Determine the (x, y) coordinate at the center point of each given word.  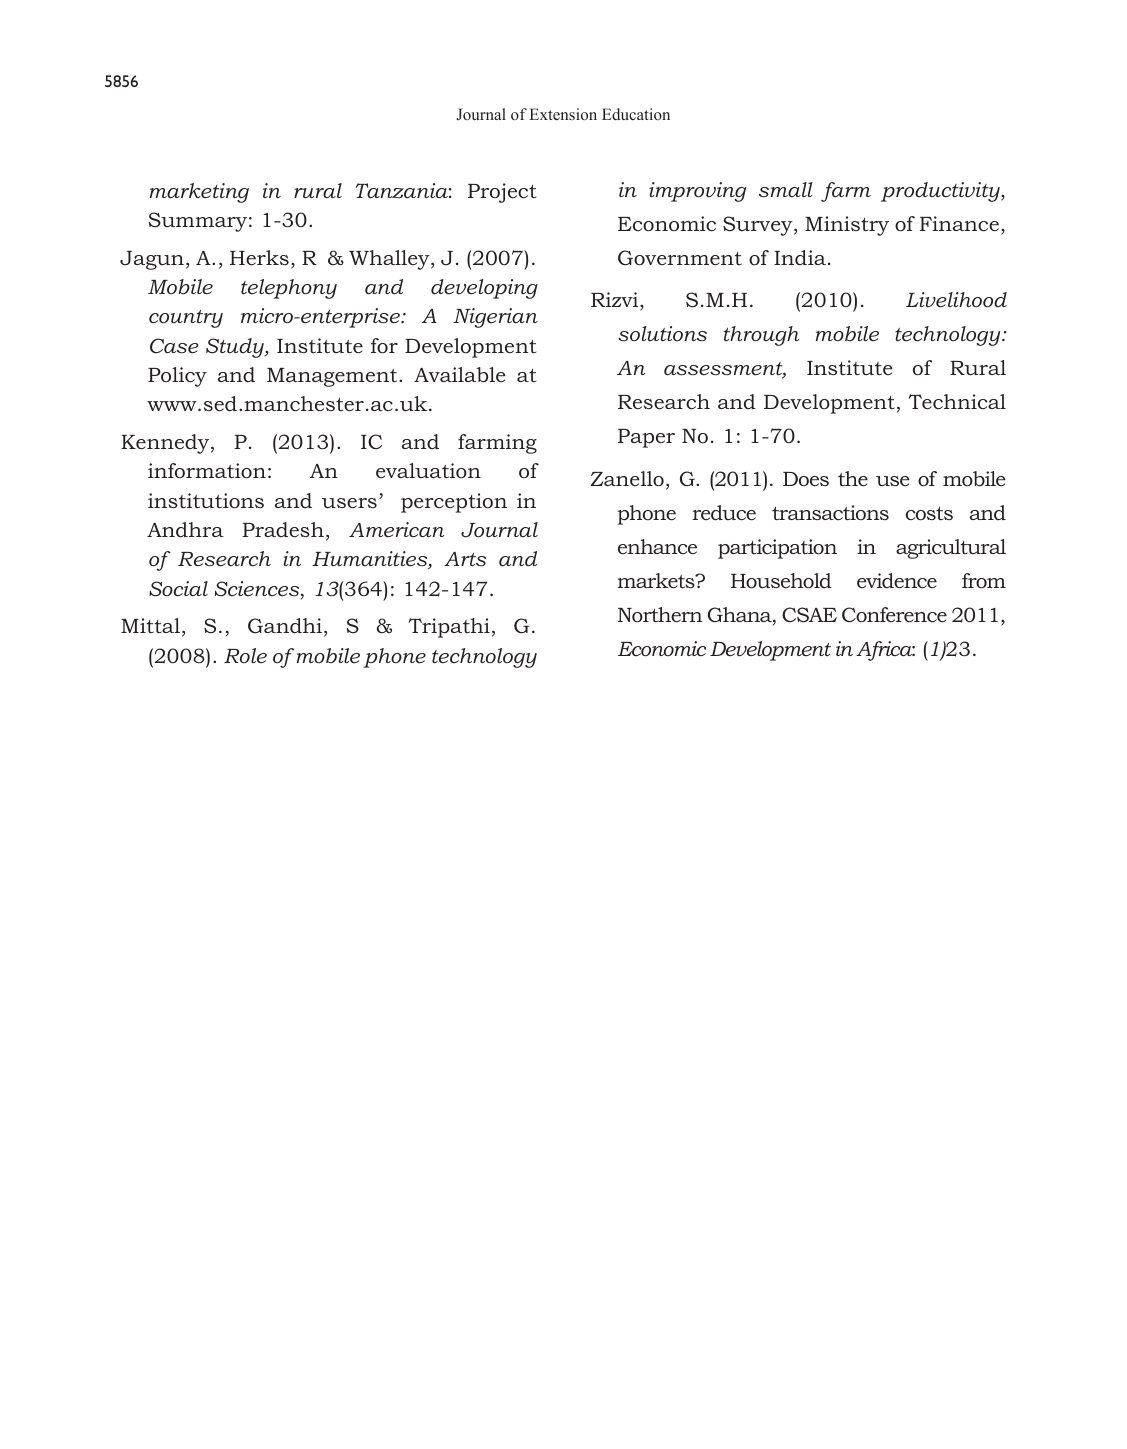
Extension (563, 114)
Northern (660, 615)
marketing (199, 193)
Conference (894, 615)
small (786, 190)
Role (245, 656)
